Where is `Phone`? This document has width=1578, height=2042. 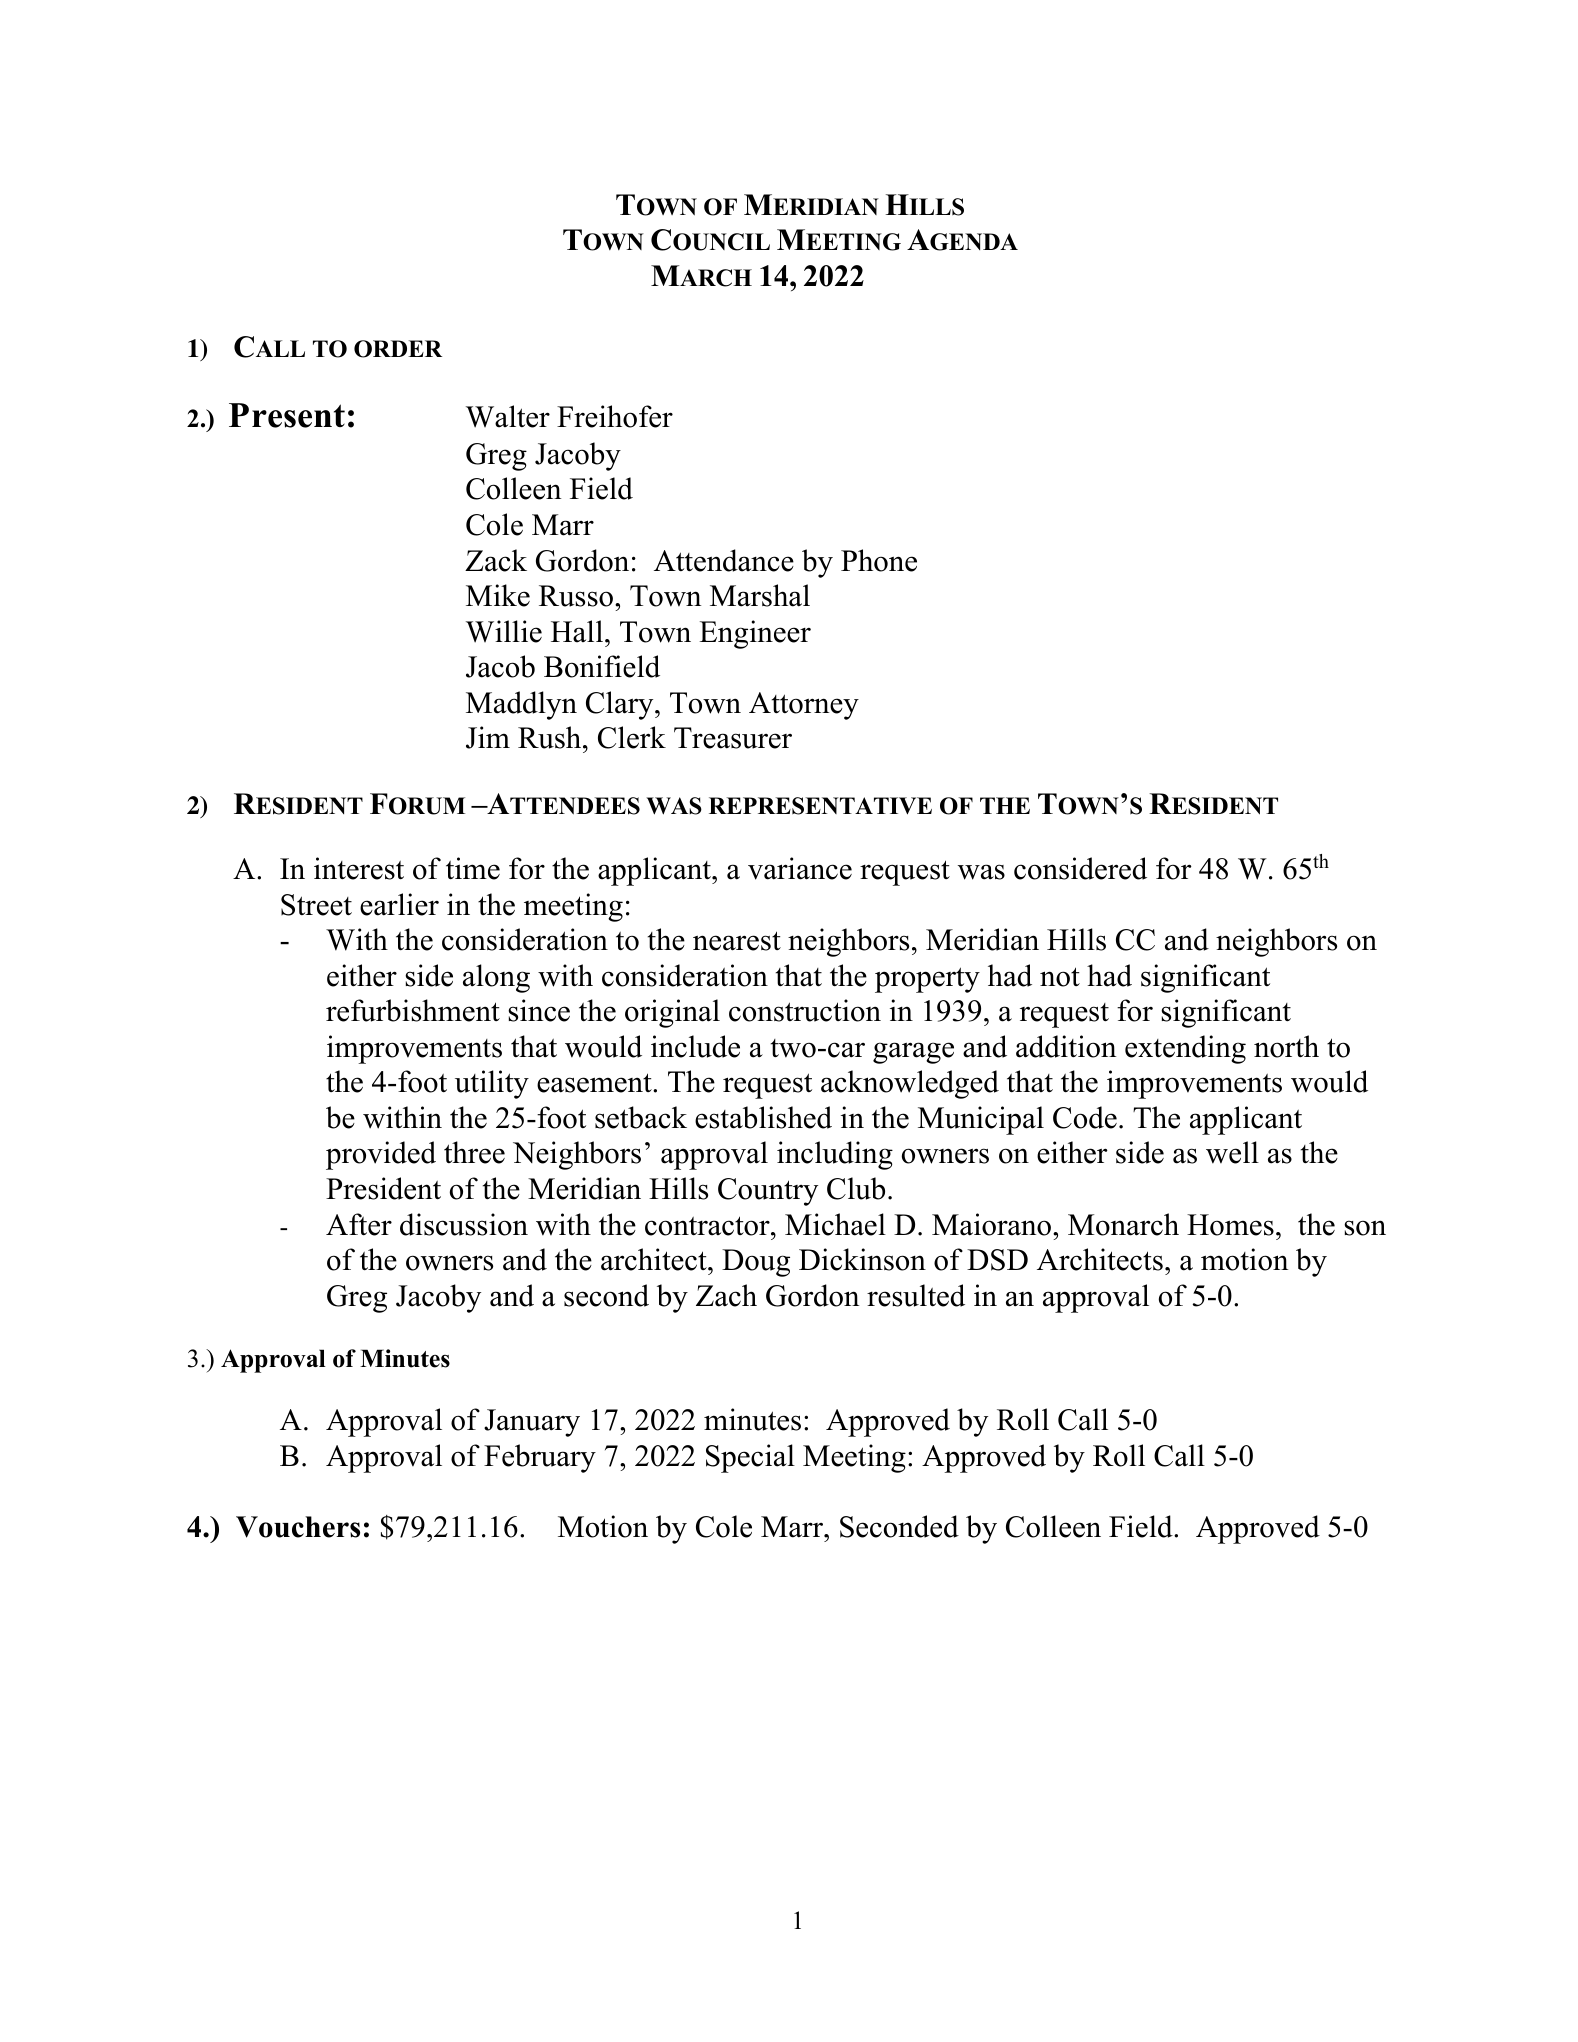 Phone is located at coordinates (879, 560).
